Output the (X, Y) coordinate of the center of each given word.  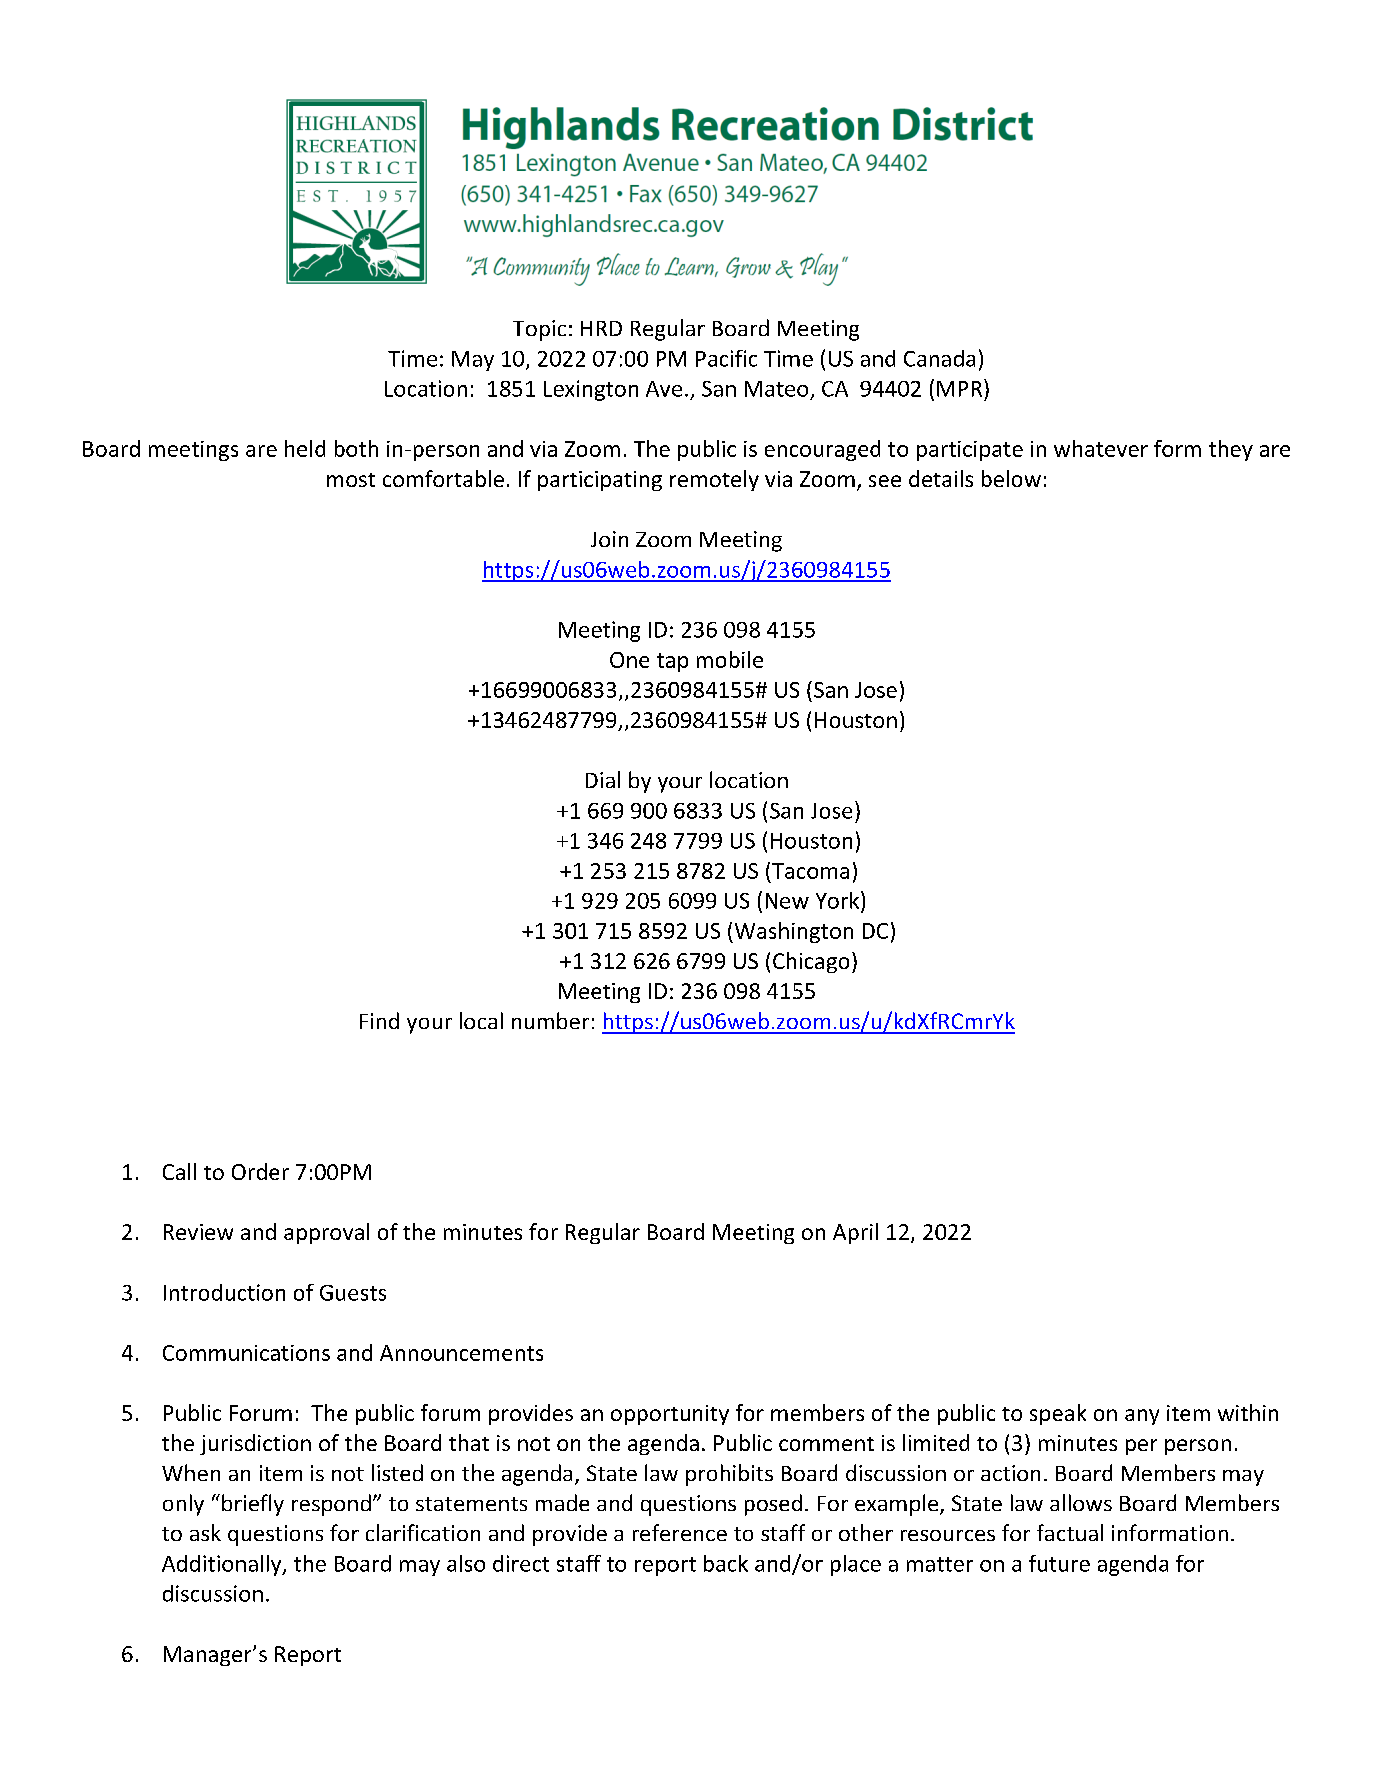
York (839, 900)
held (305, 448)
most (351, 480)
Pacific (726, 358)
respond (331, 1505)
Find (379, 1020)
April (855, 1233)
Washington (792, 932)
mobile (730, 659)
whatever (1101, 448)
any (1142, 1417)
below (1011, 478)
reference (680, 1532)
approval (326, 1233)
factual (1070, 1532)
